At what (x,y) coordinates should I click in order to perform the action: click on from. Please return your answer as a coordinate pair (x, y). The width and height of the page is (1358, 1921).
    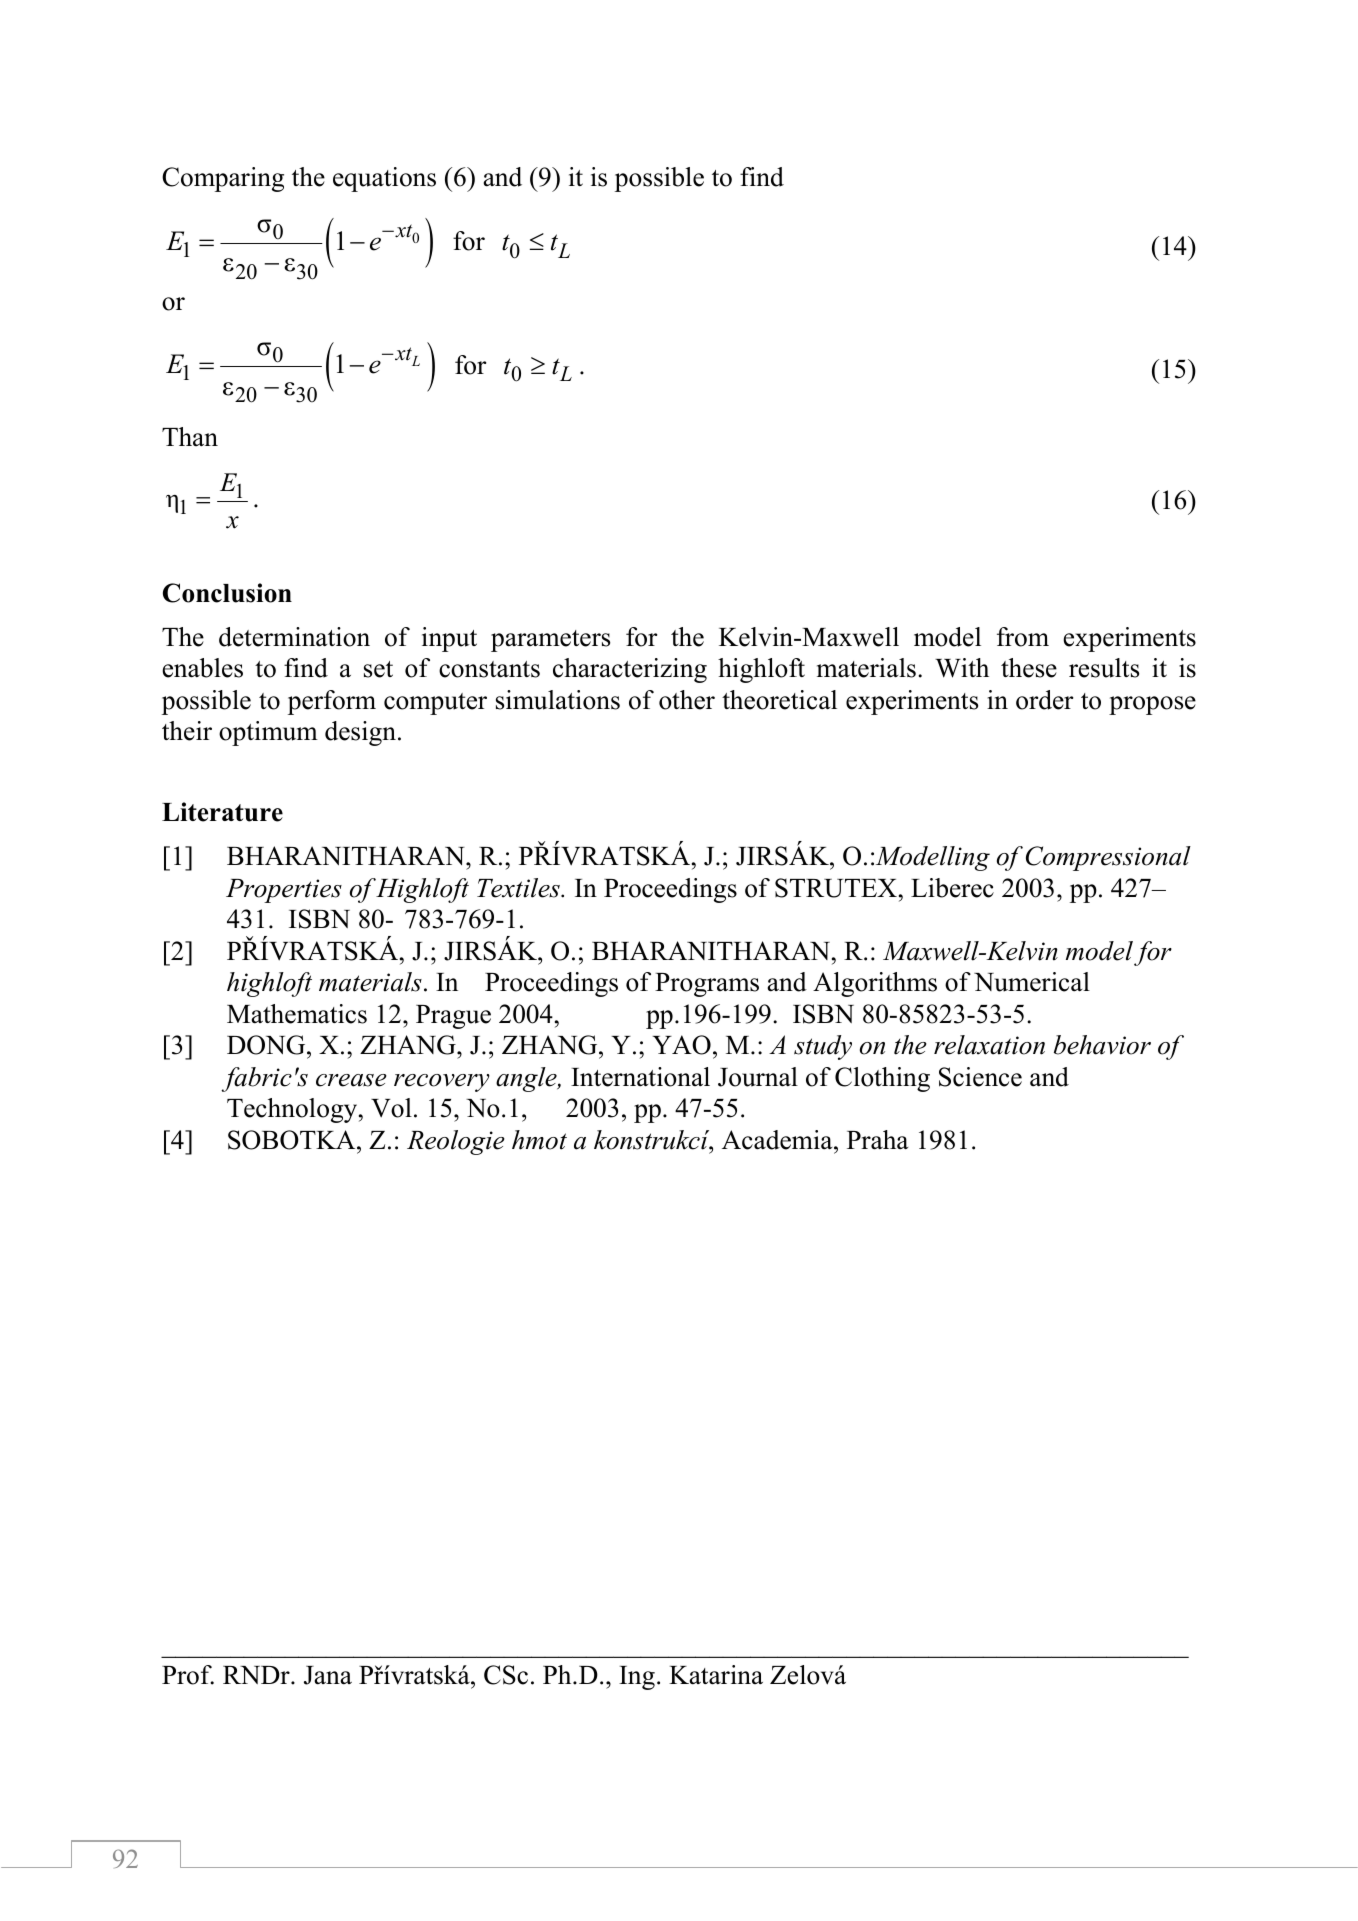
    Looking at the image, I should click on (1023, 637).
